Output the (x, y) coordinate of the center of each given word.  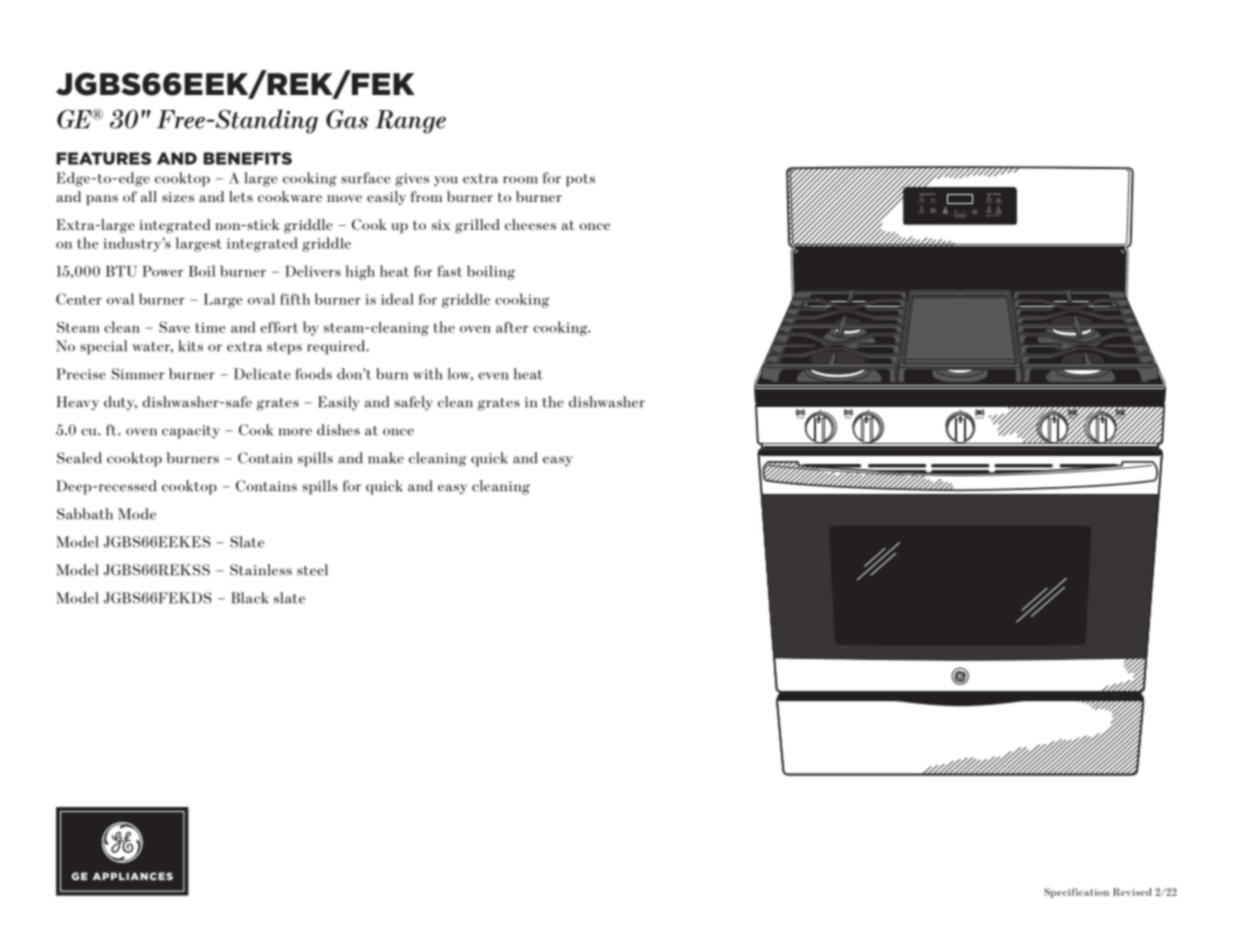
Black (249, 598)
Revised (1132, 892)
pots (580, 180)
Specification (1076, 893)
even (493, 376)
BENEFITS (248, 158)
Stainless (261, 570)
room (520, 180)
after (512, 327)
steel (312, 570)
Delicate (262, 374)
